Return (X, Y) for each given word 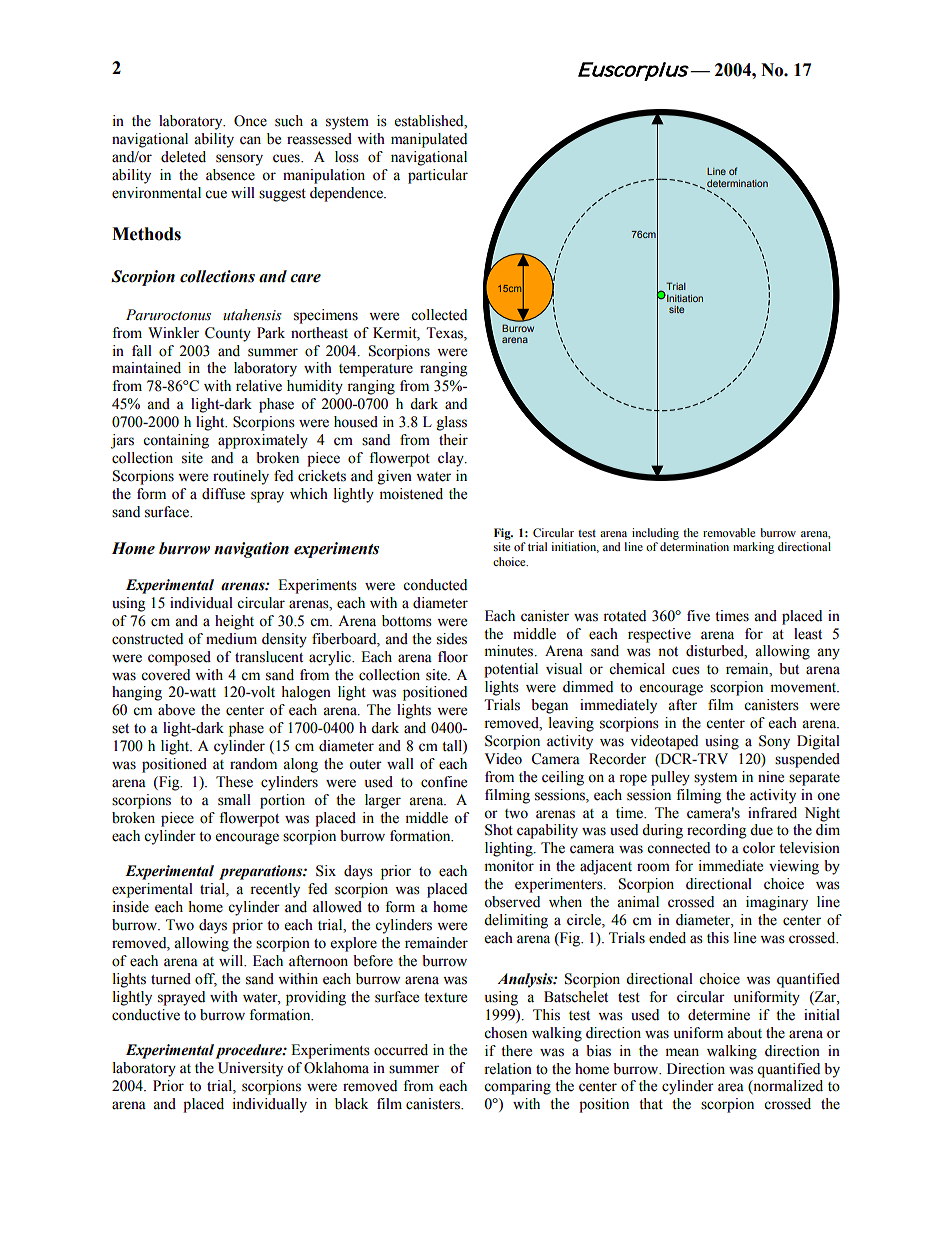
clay (452, 459)
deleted (183, 157)
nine (771, 777)
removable (729, 532)
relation (508, 1069)
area (731, 1087)
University (250, 1069)
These (234, 782)
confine (444, 782)
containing (176, 441)
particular (438, 176)
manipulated (429, 140)
